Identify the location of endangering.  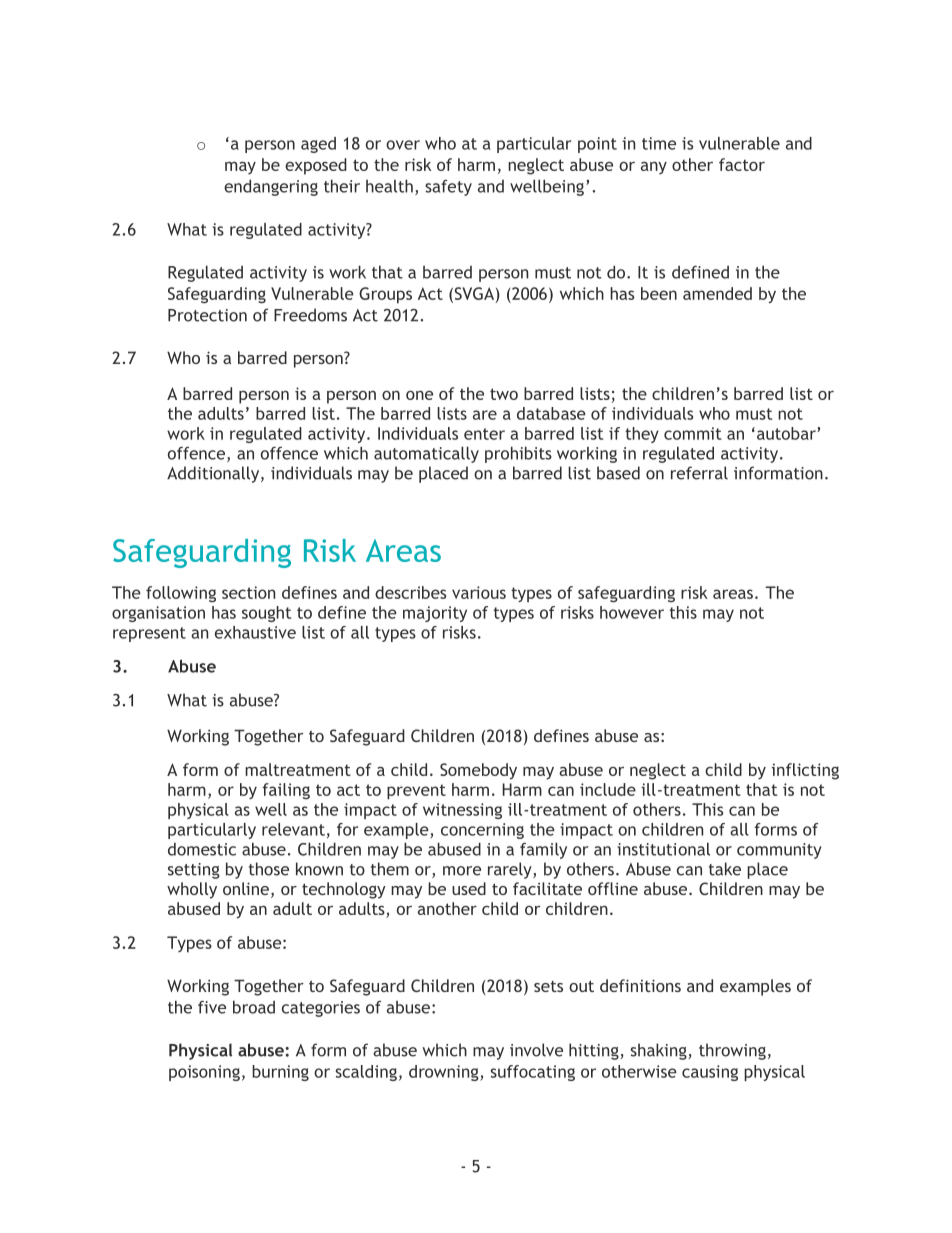
(271, 187).
